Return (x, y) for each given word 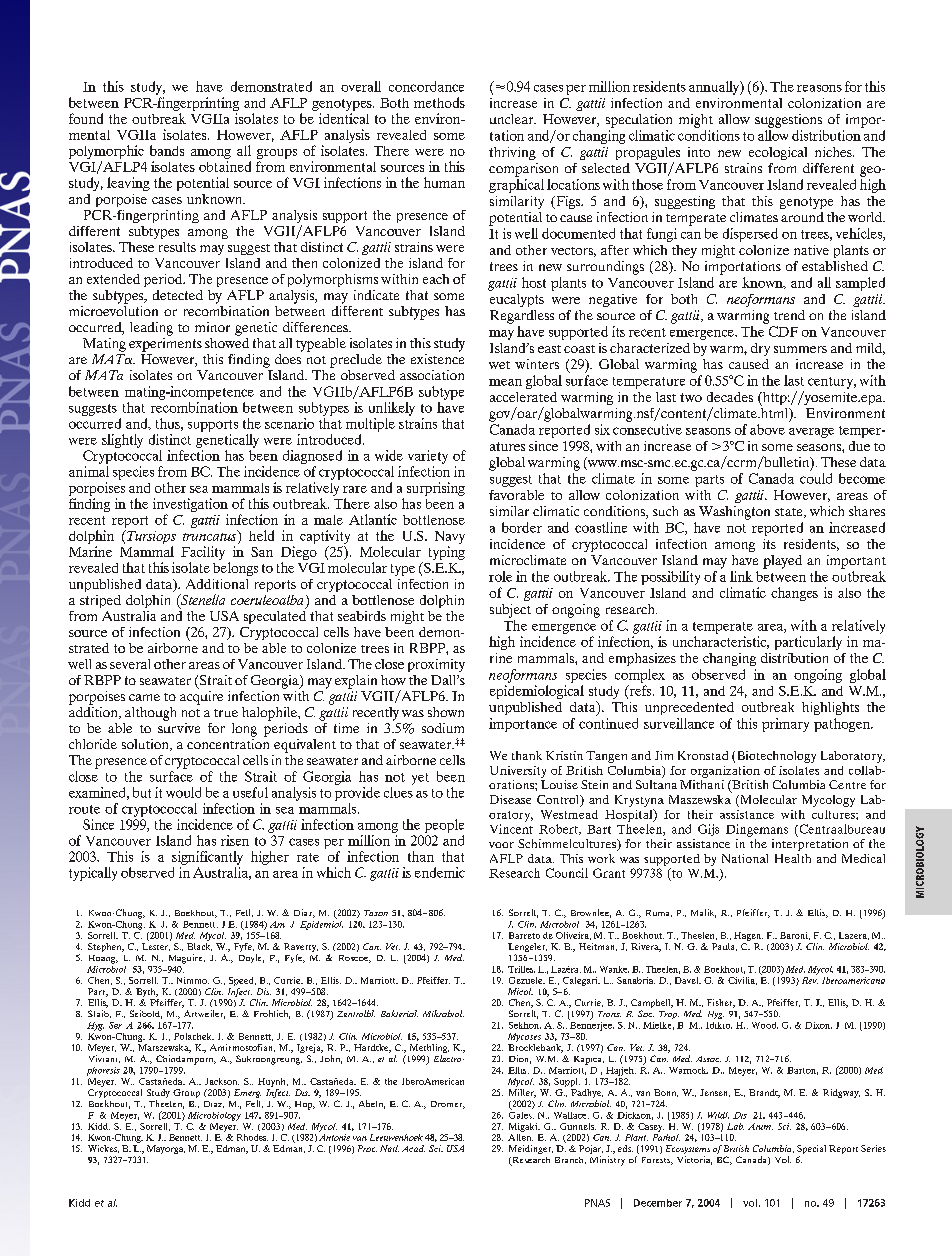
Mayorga (166, 1149)
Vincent (511, 829)
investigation (190, 506)
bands (167, 150)
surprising (436, 489)
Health (793, 858)
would (183, 792)
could (816, 478)
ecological (778, 153)
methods (439, 102)
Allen (520, 1136)
